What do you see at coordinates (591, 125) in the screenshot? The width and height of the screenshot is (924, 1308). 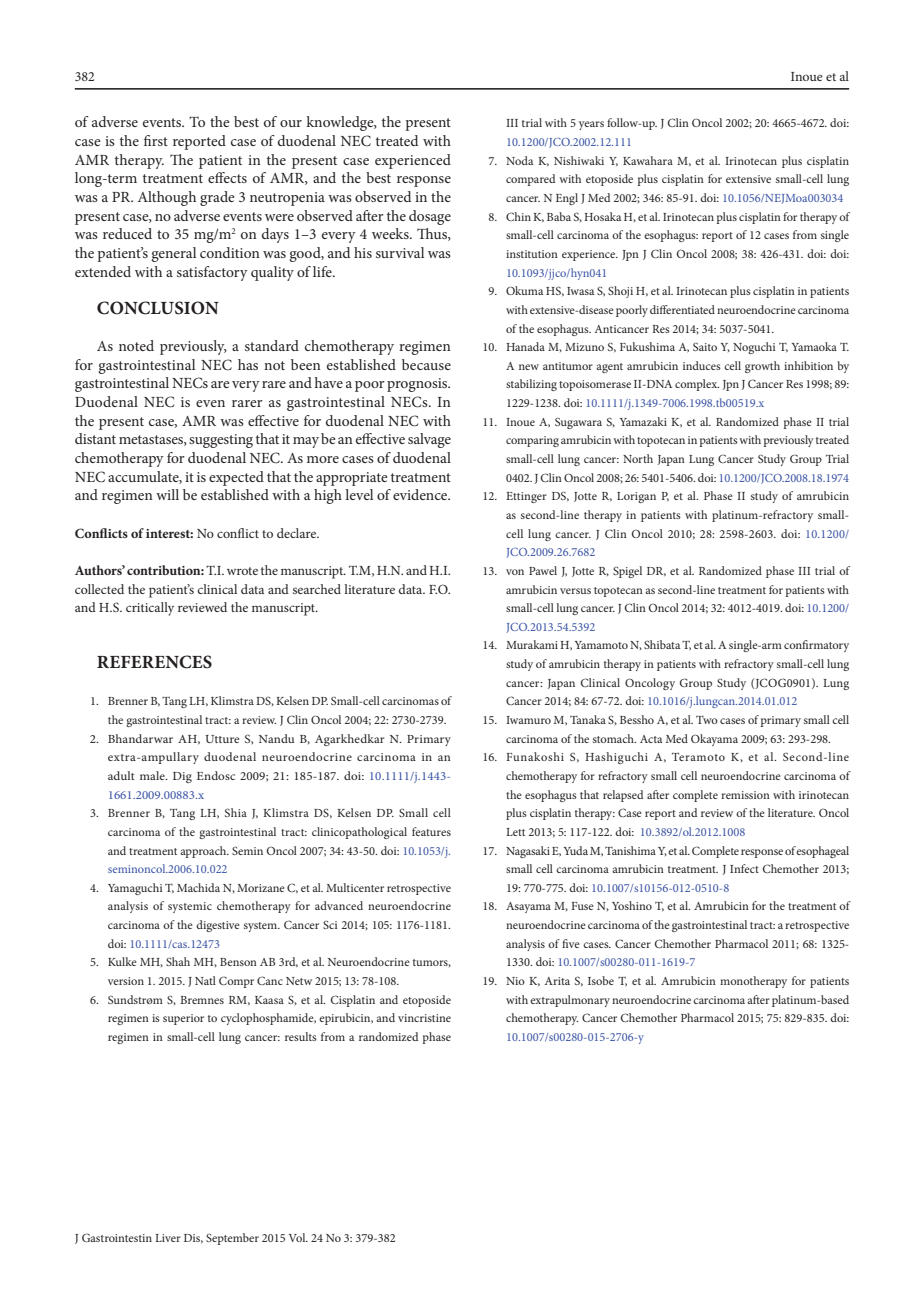 I see `years` at bounding box center [591, 125].
